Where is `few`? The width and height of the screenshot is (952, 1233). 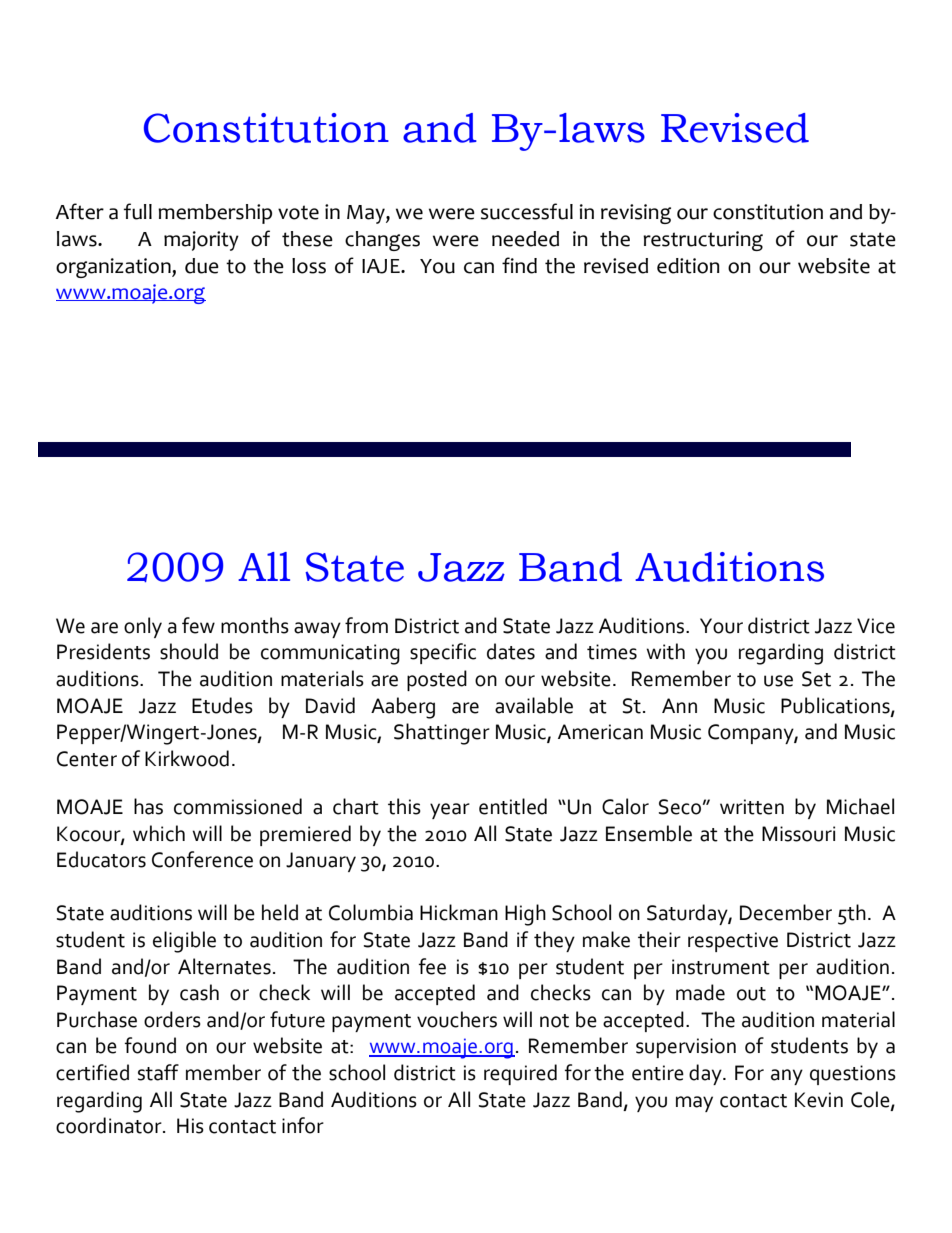
few is located at coordinates (198, 625).
